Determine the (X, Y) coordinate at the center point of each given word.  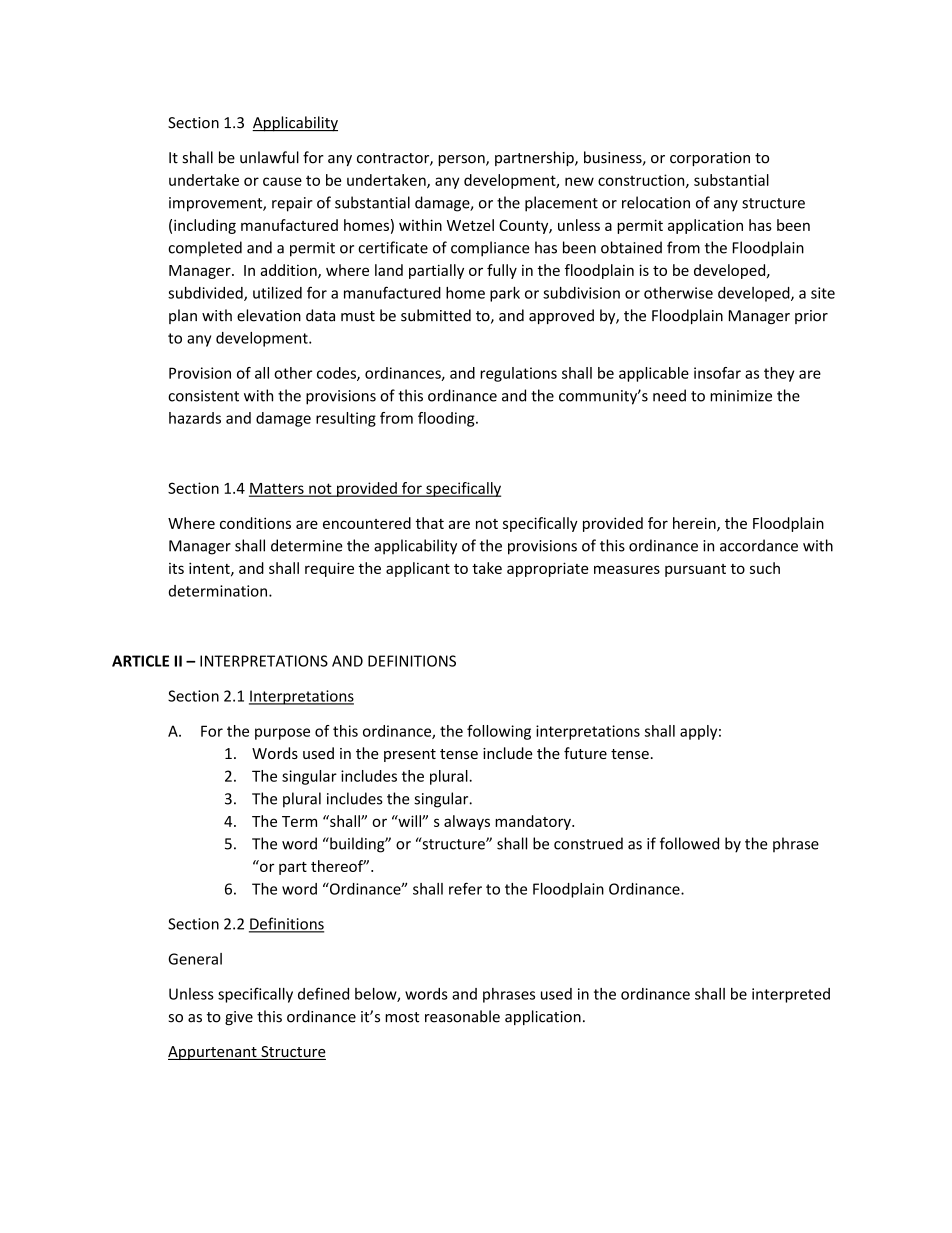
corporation (710, 159)
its (176, 568)
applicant (418, 569)
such (765, 568)
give (239, 1018)
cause (282, 181)
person (462, 160)
